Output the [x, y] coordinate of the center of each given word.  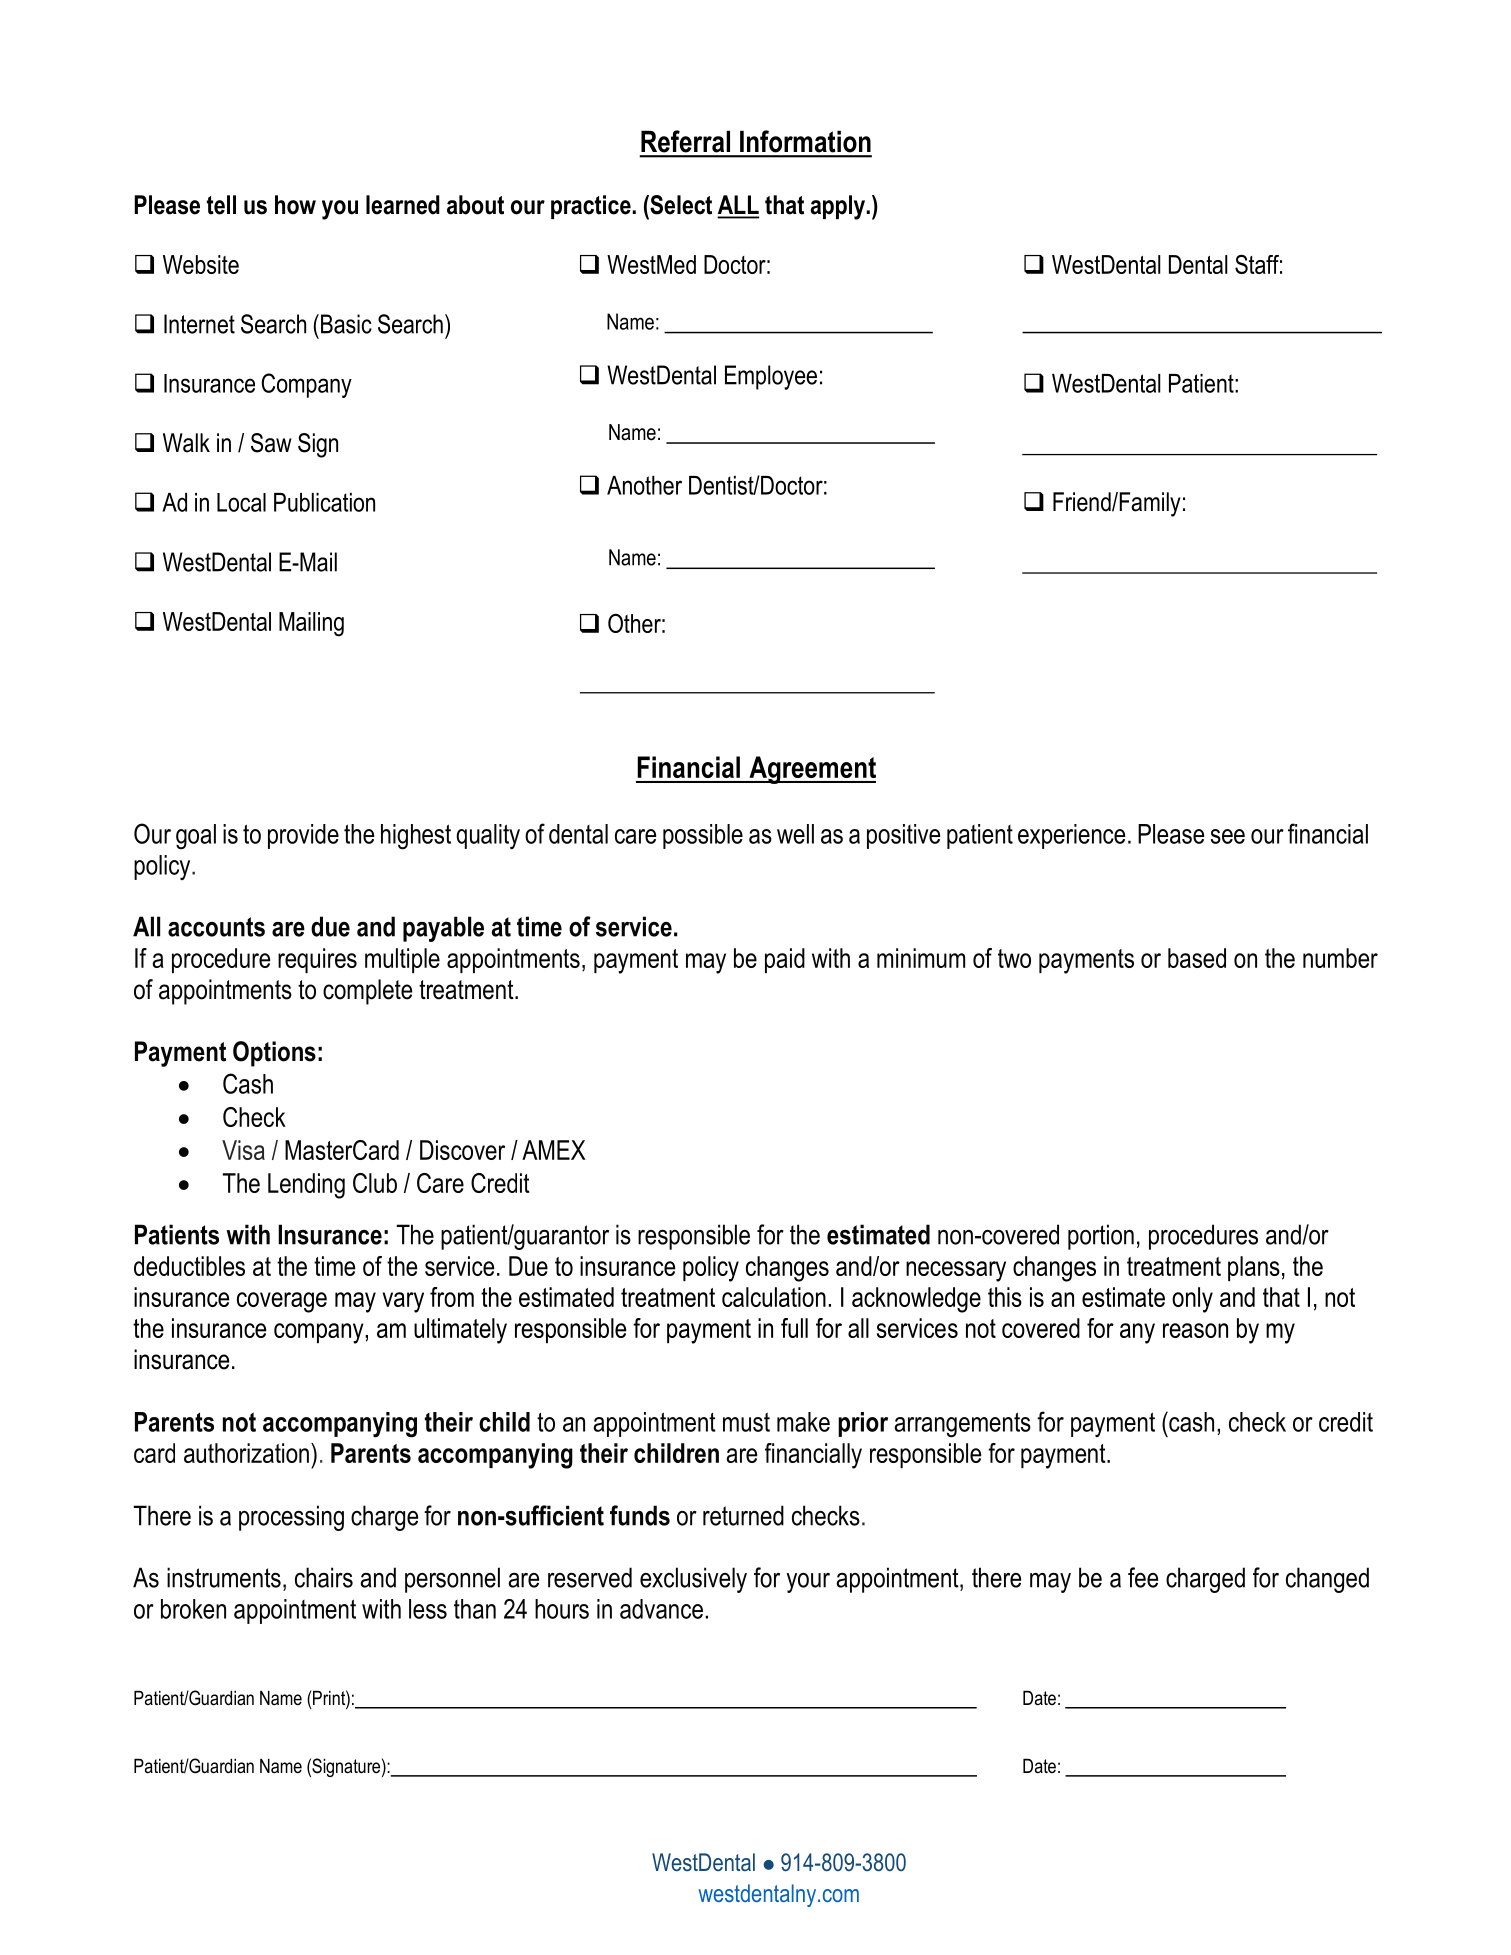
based [1197, 958]
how [295, 205]
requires [317, 960]
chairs [324, 1577]
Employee [771, 377]
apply [839, 207]
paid [785, 960]
